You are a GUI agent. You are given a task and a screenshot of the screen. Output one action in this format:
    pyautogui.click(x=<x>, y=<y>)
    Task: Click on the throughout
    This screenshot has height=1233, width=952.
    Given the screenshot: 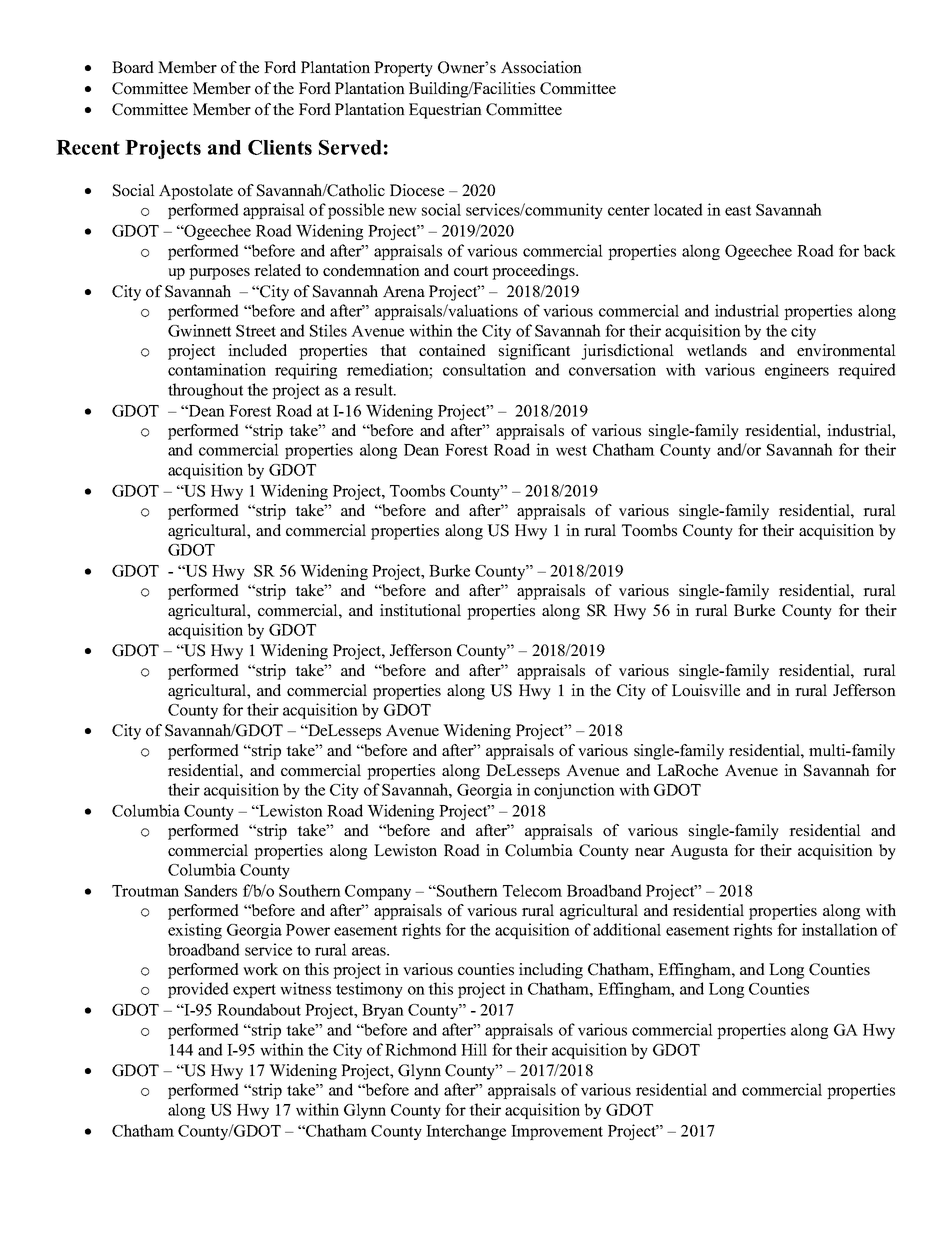 What is the action you would take?
    pyautogui.click(x=205, y=391)
